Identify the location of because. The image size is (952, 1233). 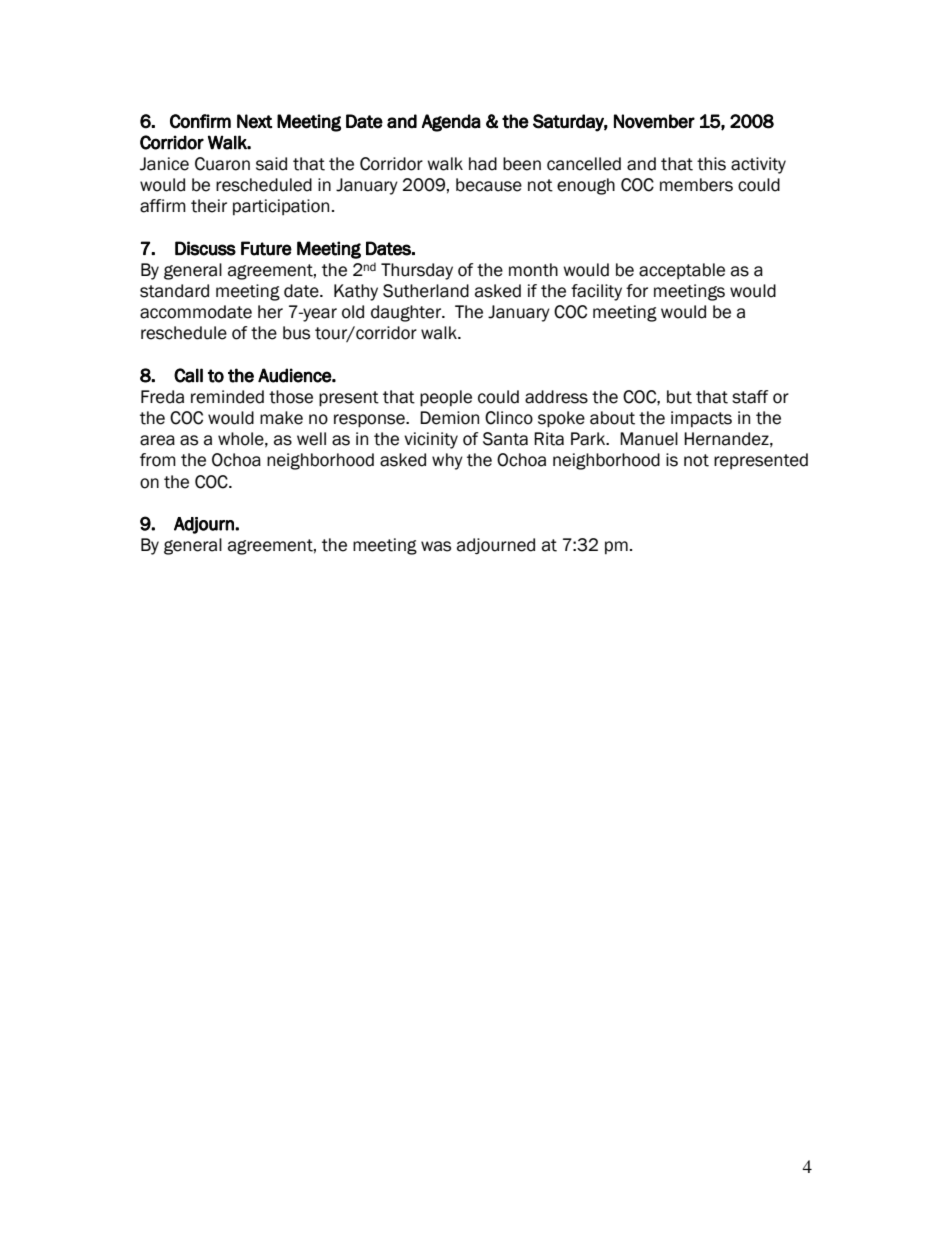
(489, 185).
